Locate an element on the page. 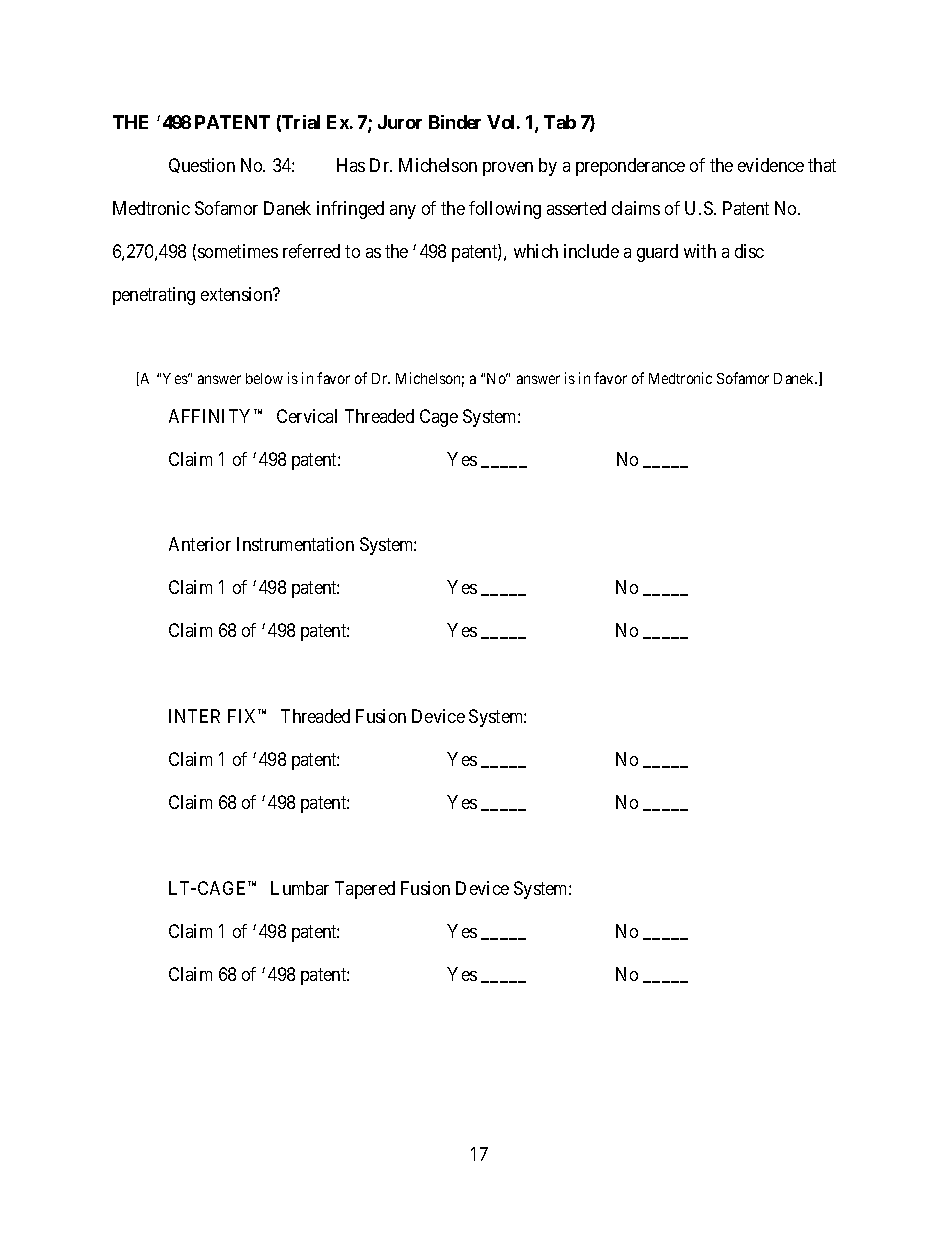  evidence is located at coordinates (771, 165).
